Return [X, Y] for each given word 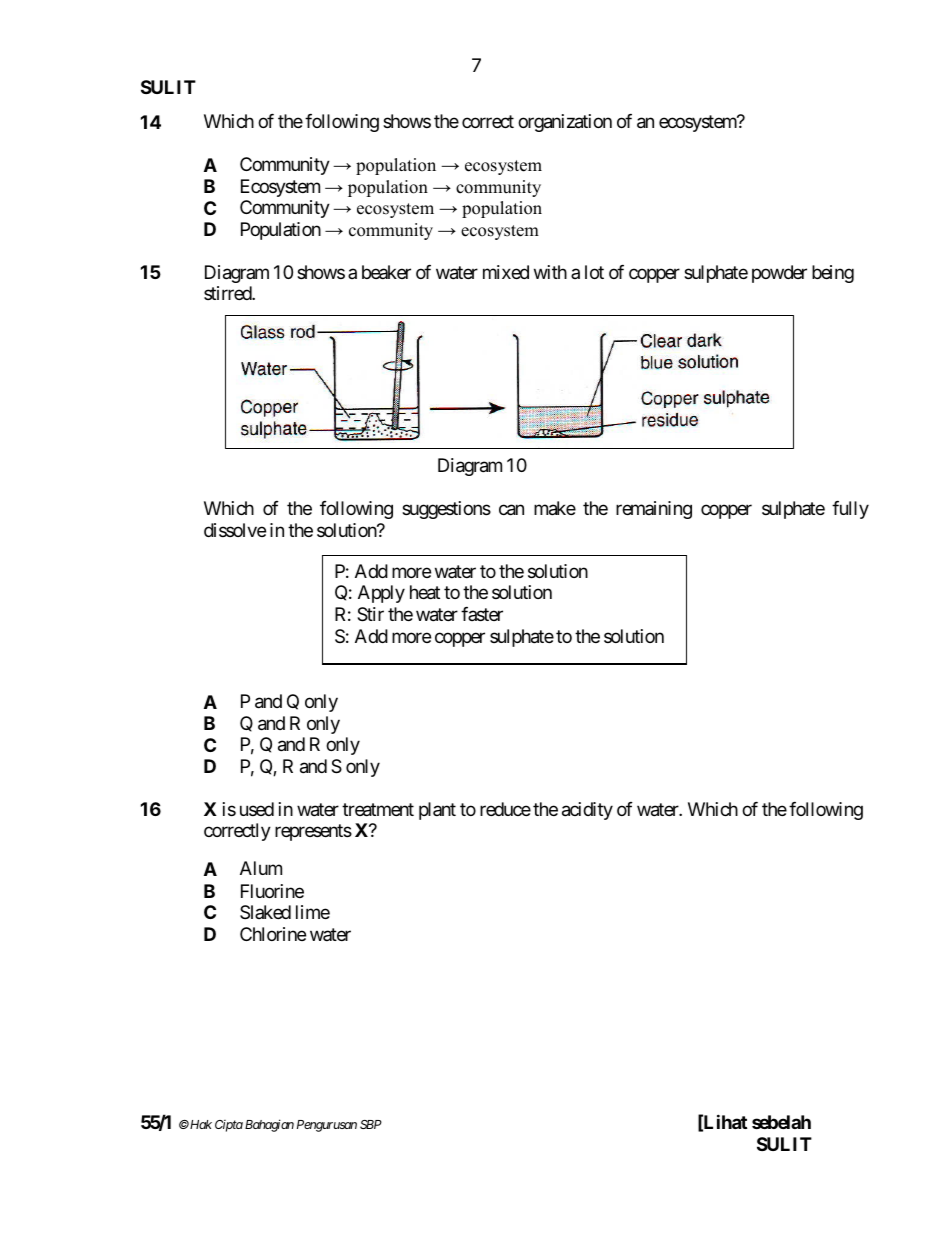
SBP [371, 1124]
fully [850, 510]
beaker [386, 272]
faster [482, 614]
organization [565, 123]
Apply [381, 594]
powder [779, 274]
